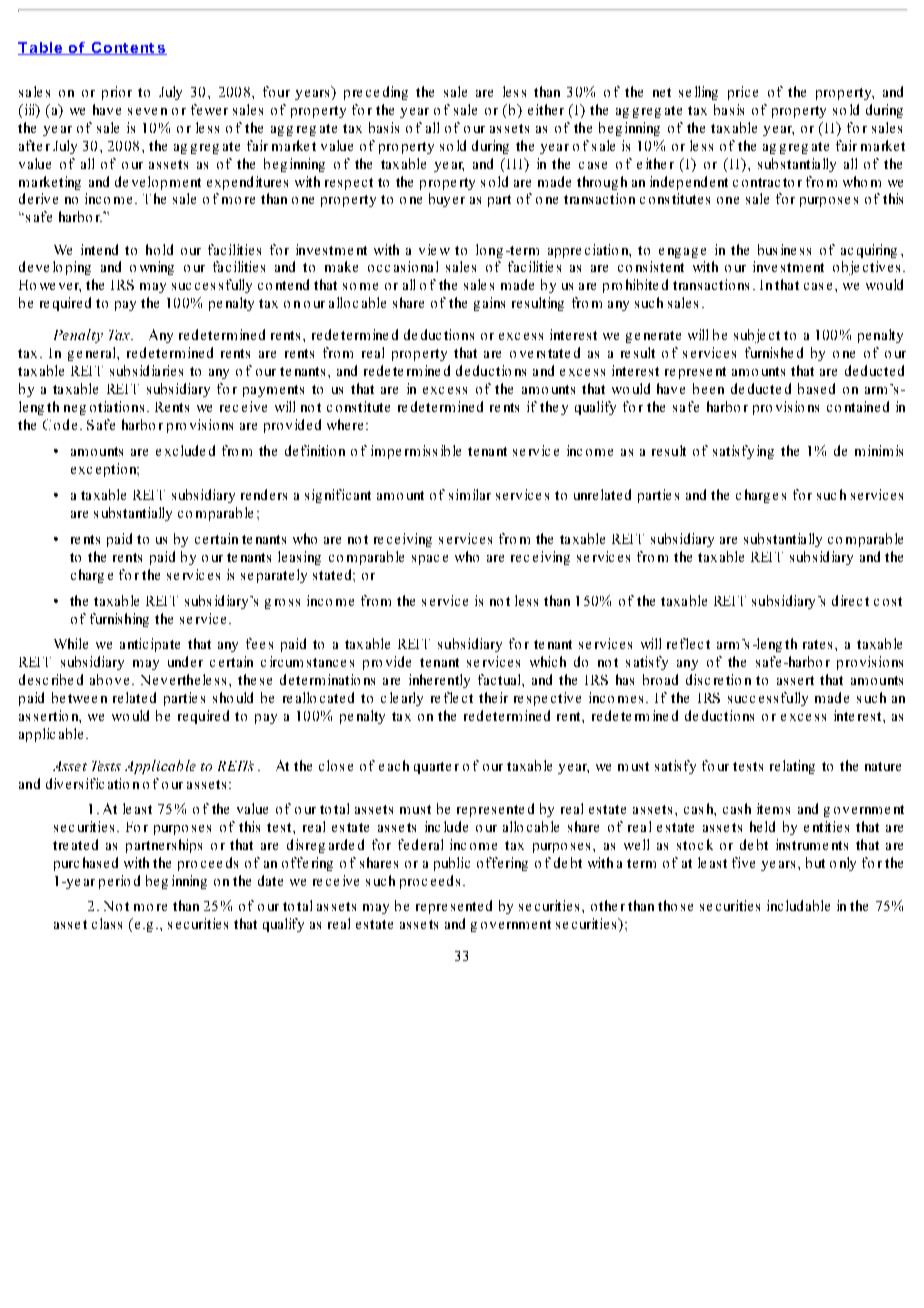 The height and width of the document is (1308, 924). I want to click on rates, so click(817, 644).
